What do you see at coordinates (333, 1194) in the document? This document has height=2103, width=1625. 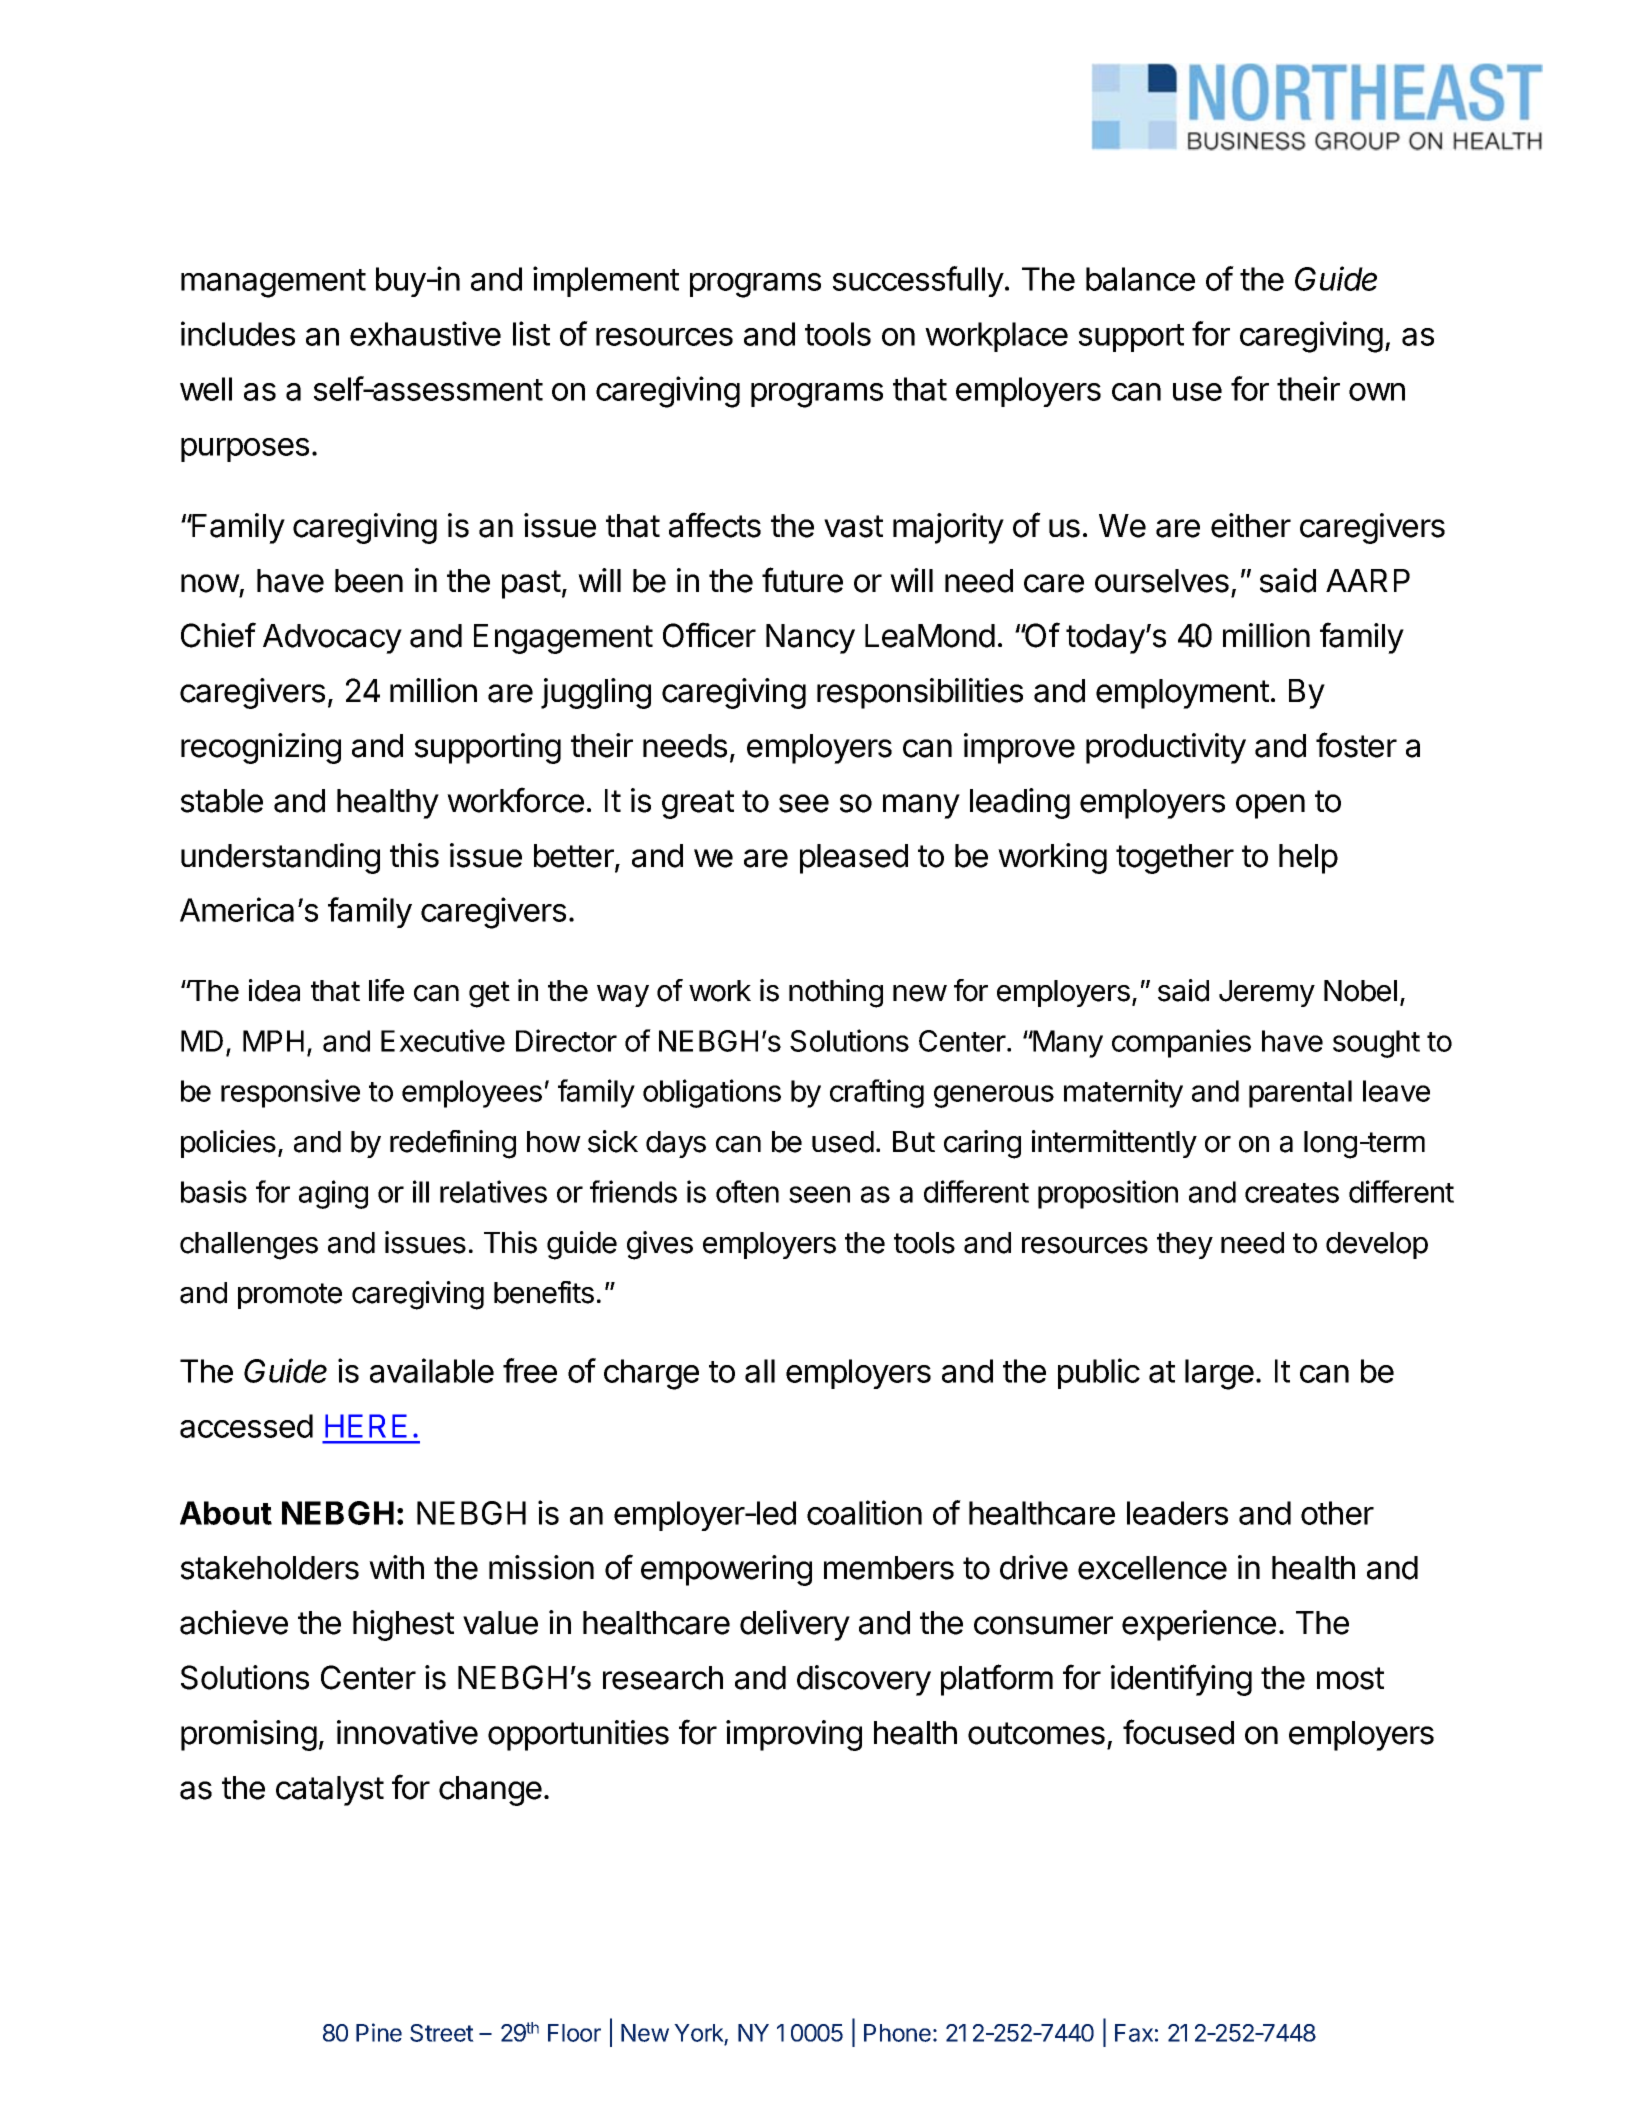 I see `aging` at bounding box center [333, 1194].
